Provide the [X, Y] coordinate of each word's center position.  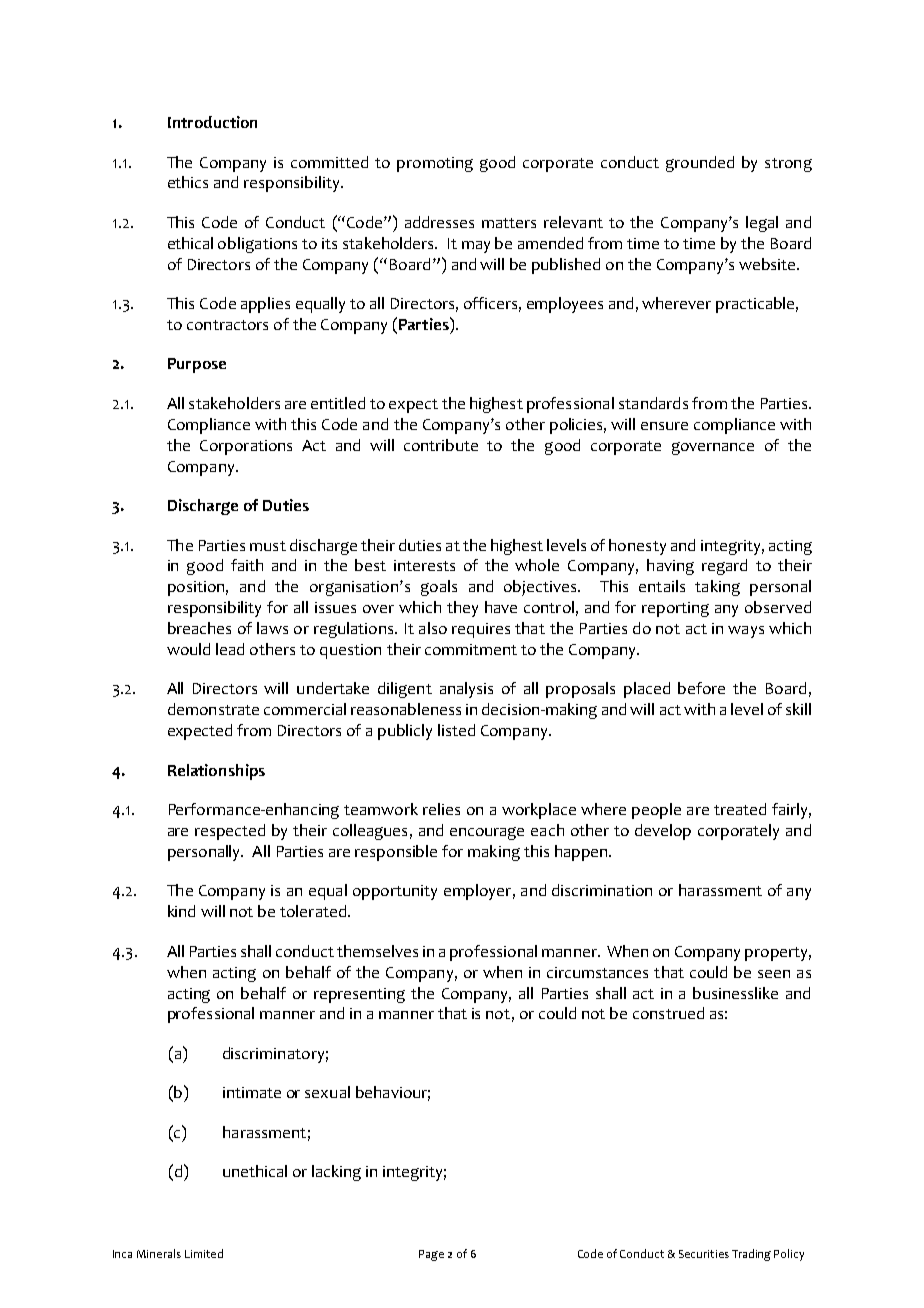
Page [431, 1255]
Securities [704, 1254]
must [268, 546]
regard [724, 567]
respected [230, 832]
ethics [188, 182]
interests [424, 565]
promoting [435, 164]
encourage [487, 833]
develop [663, 832]
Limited [204, 1253]
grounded [700, 164]
